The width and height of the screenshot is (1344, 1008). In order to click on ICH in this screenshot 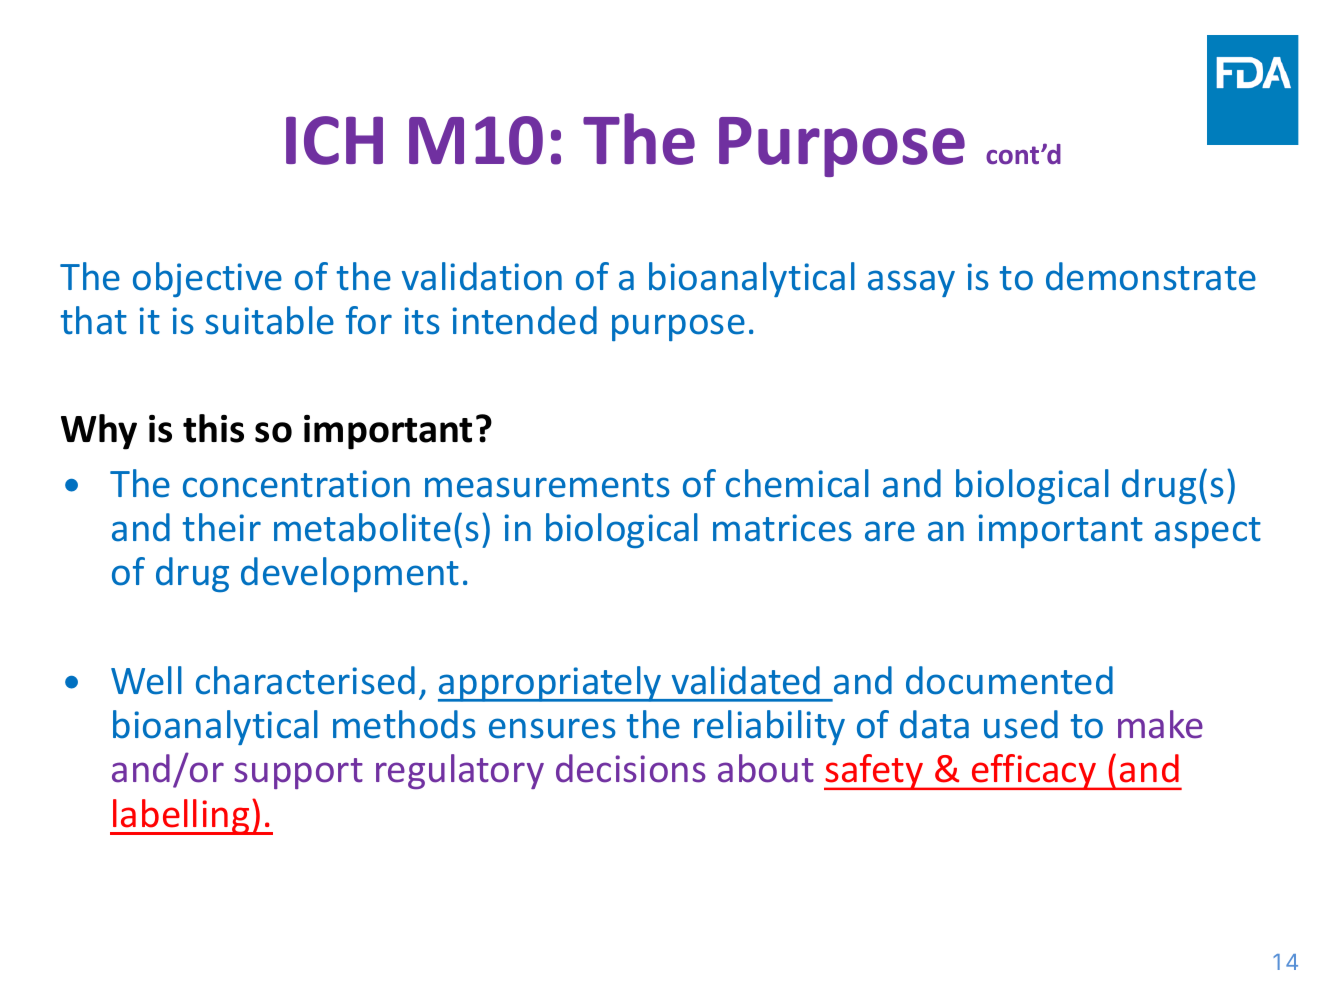, I will do `click(334, 140)`.
